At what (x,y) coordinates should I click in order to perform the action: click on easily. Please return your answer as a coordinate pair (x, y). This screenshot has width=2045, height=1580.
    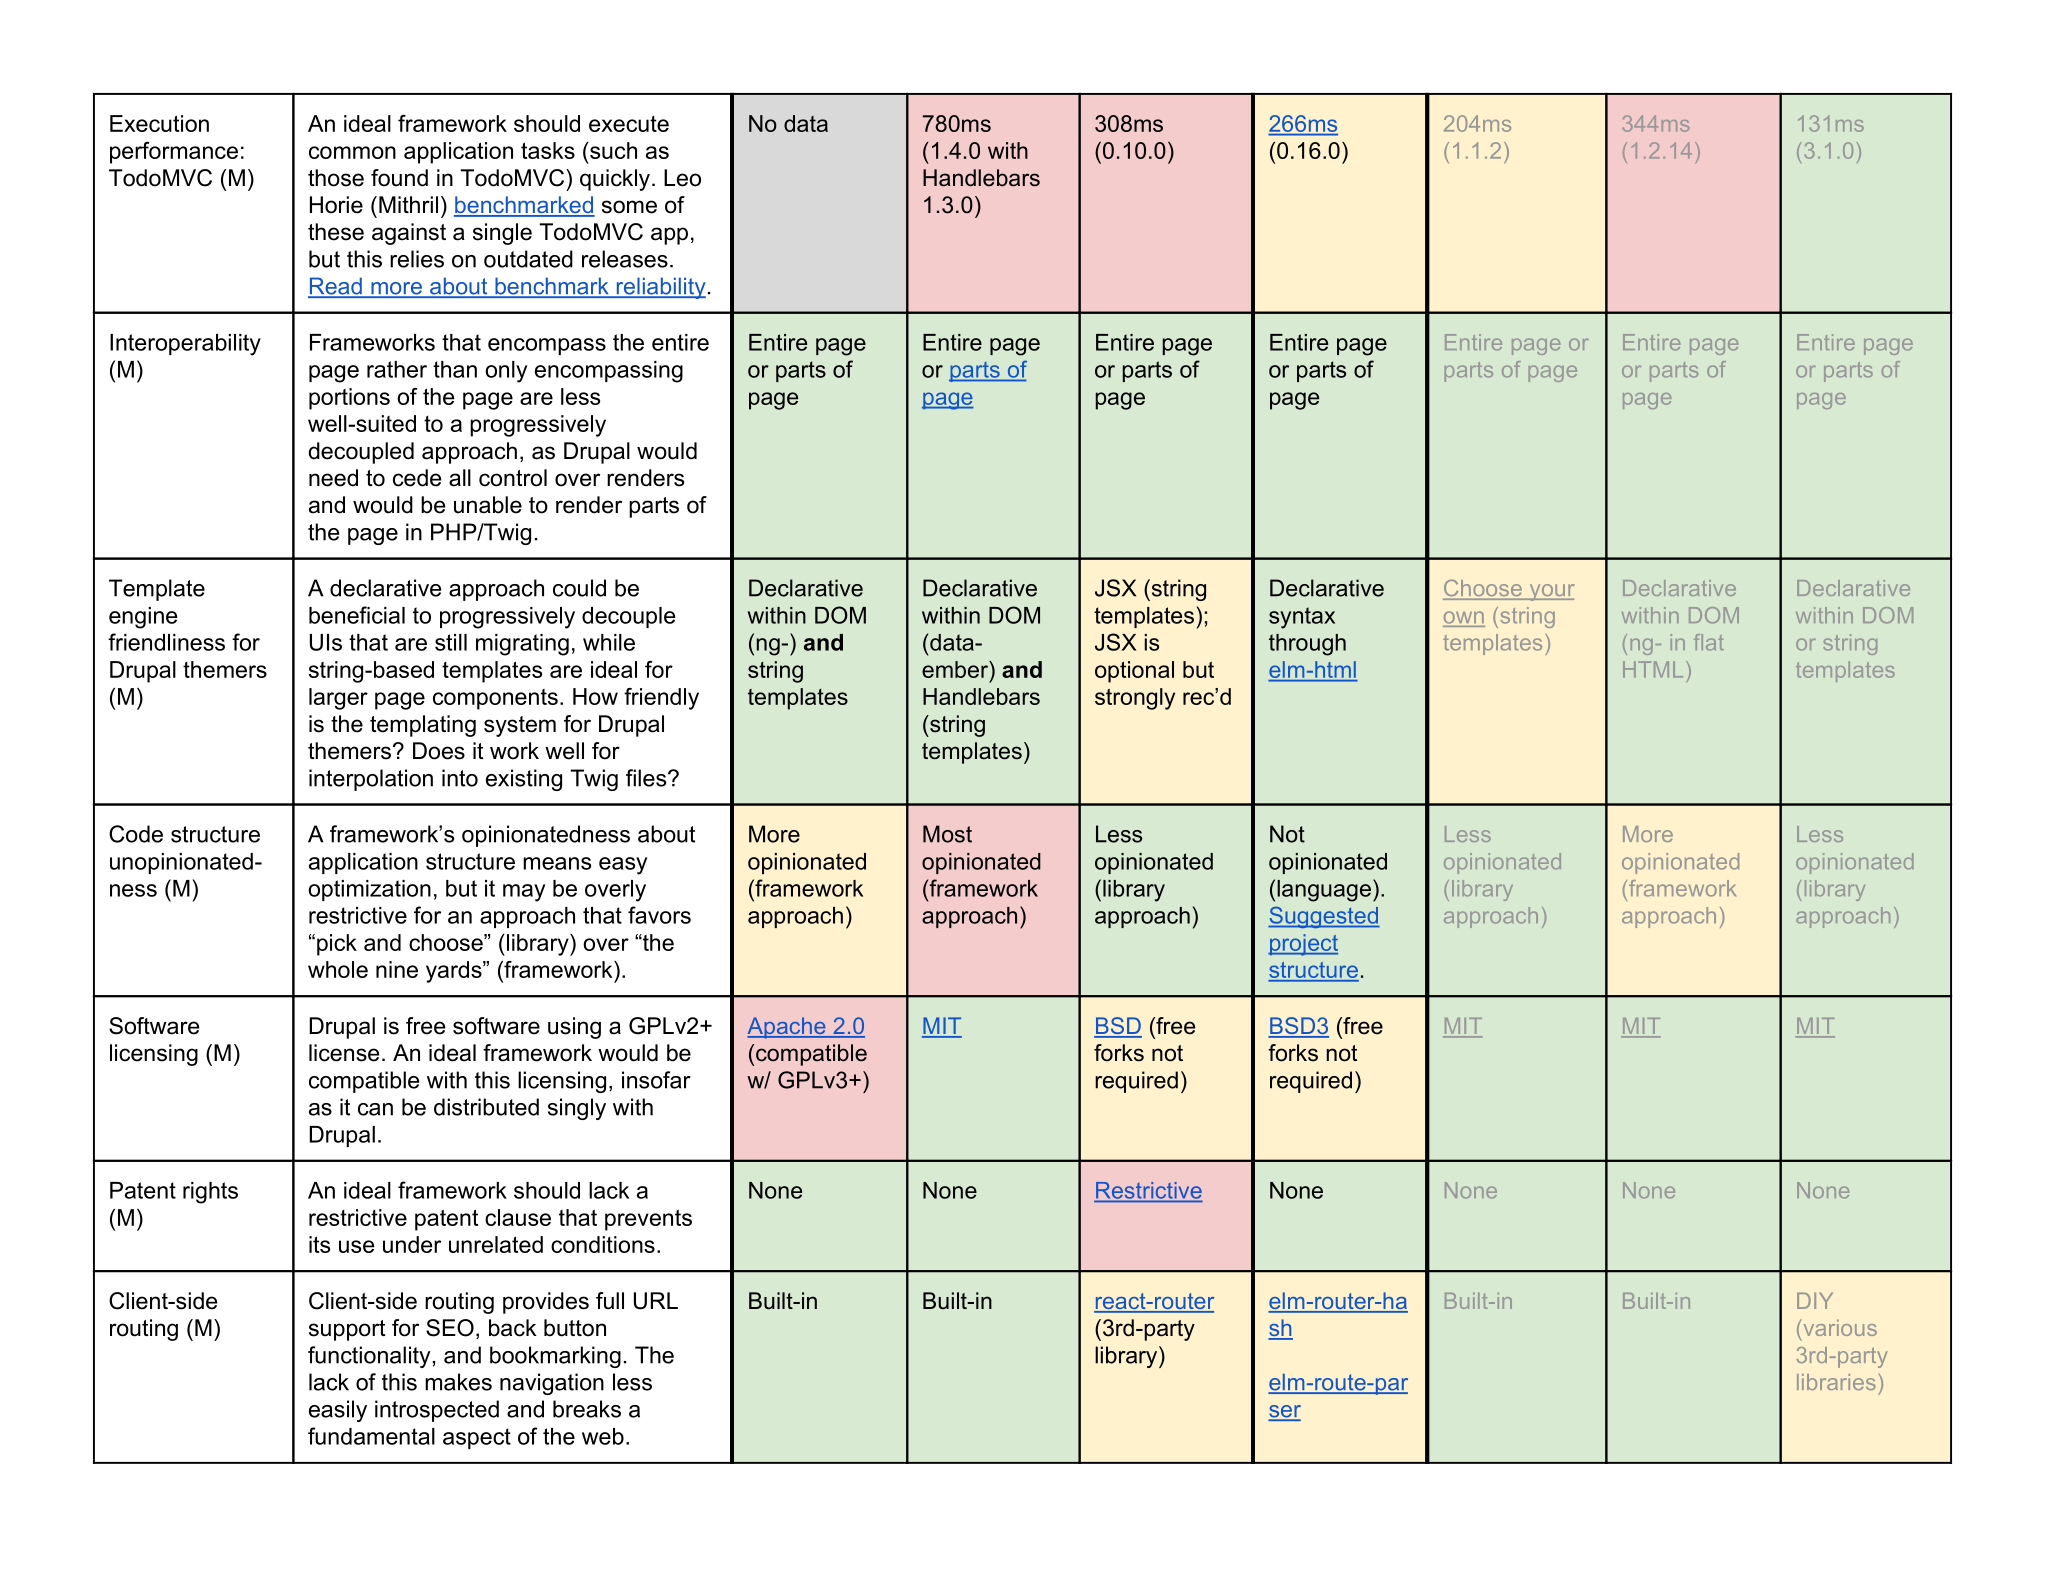
    Looking at the image, I should click on (338, 1411).
